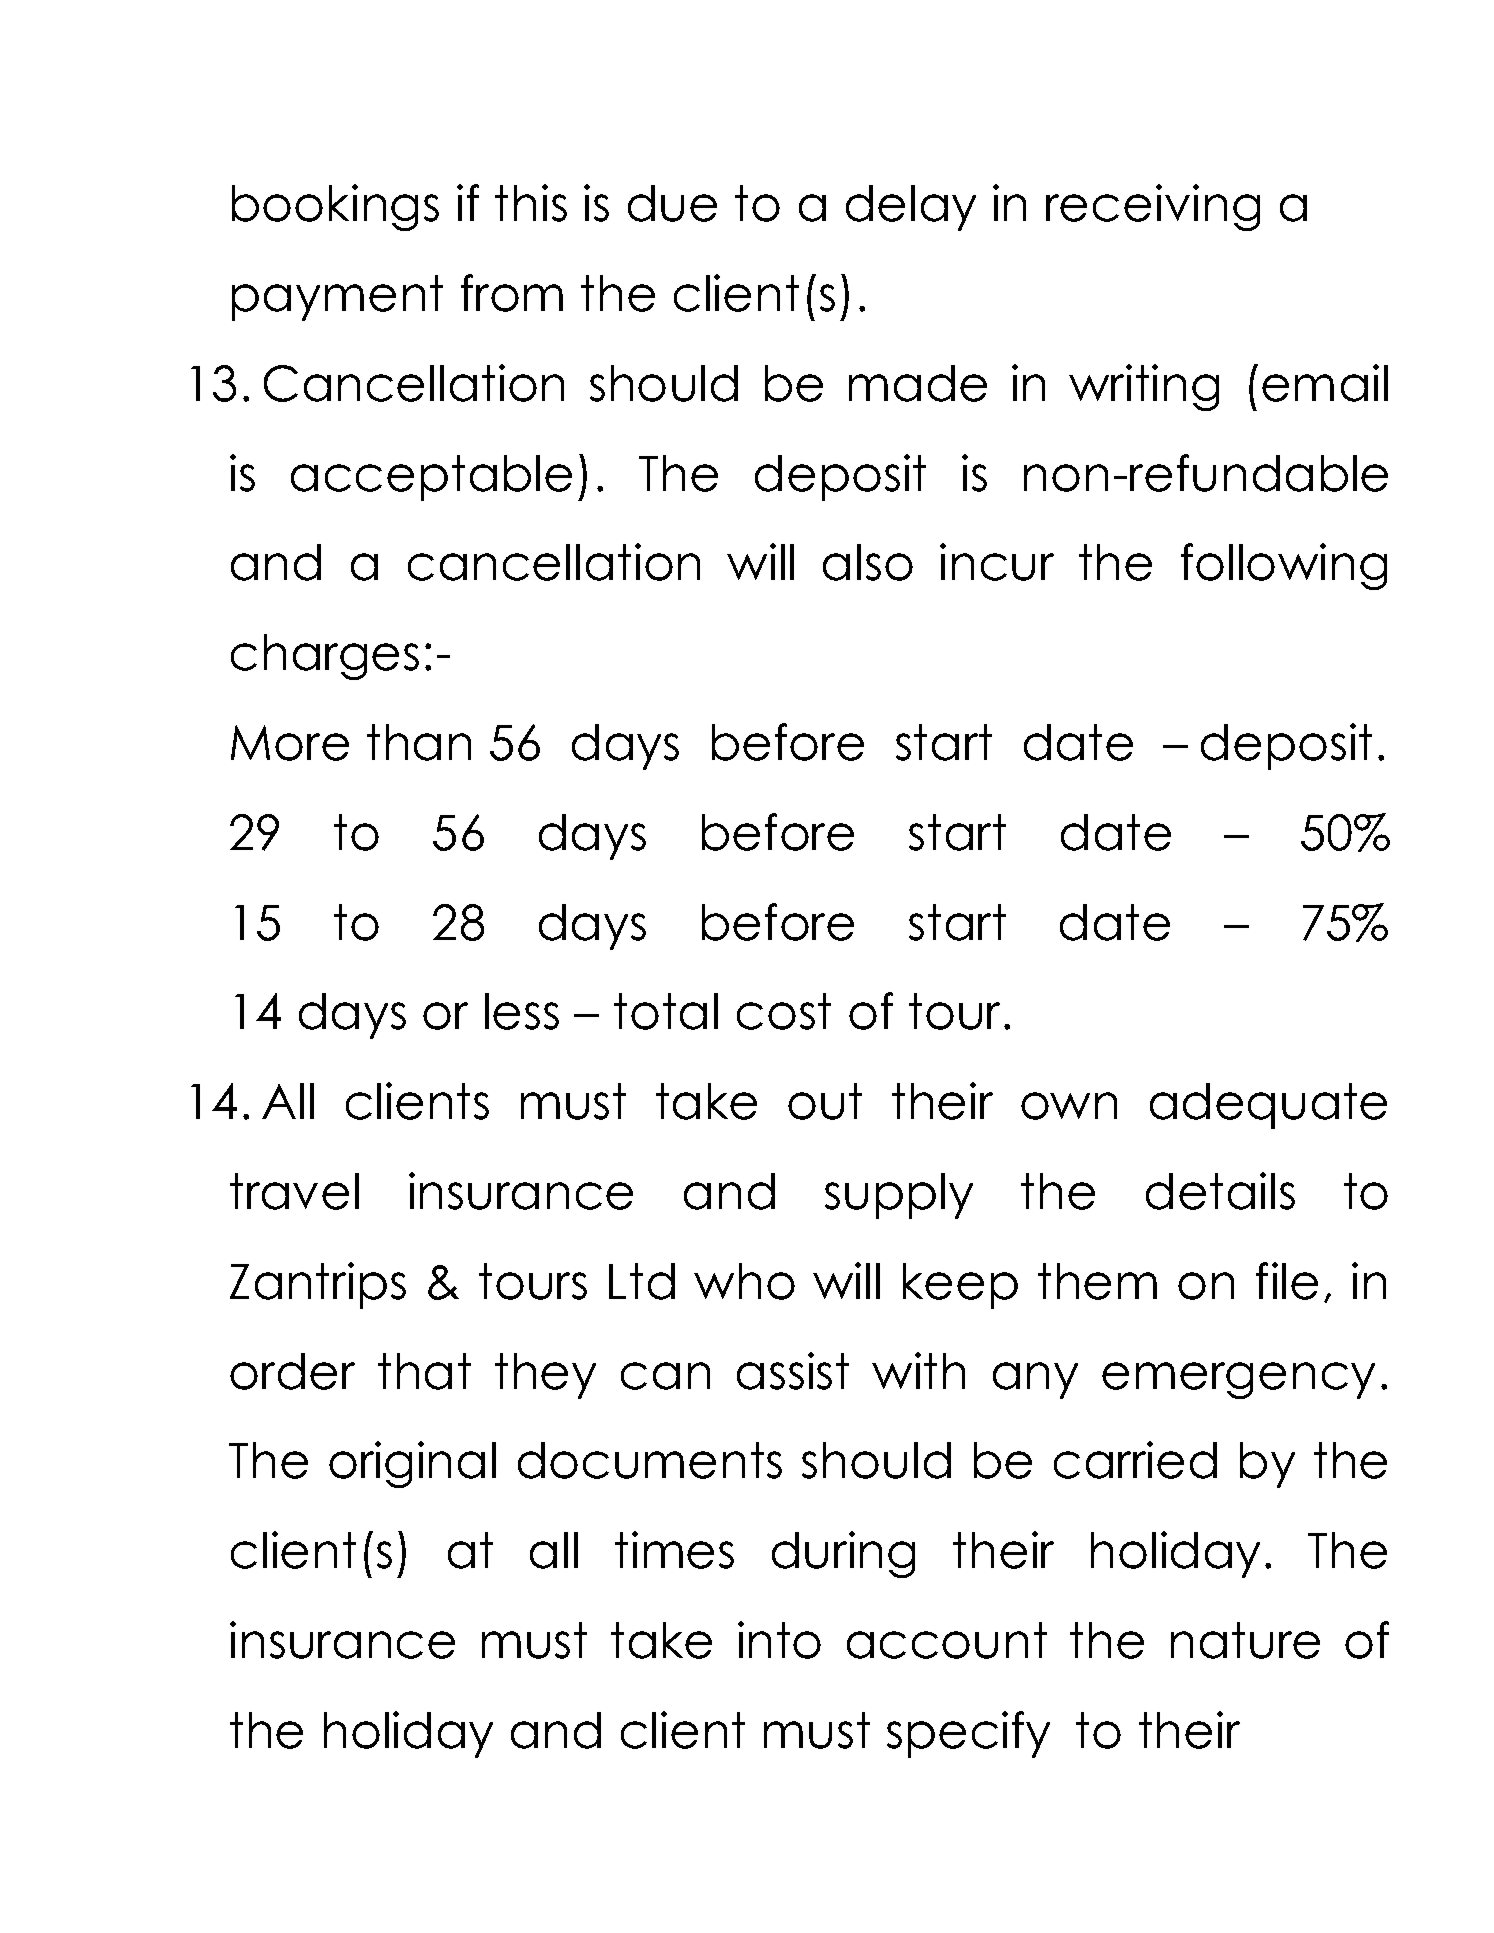 This screenshot has height=1933, width=1494. What do you see at coordinates (522, 1011) in the screenshot?
I see `less` at bounding box center [522, 1011].
